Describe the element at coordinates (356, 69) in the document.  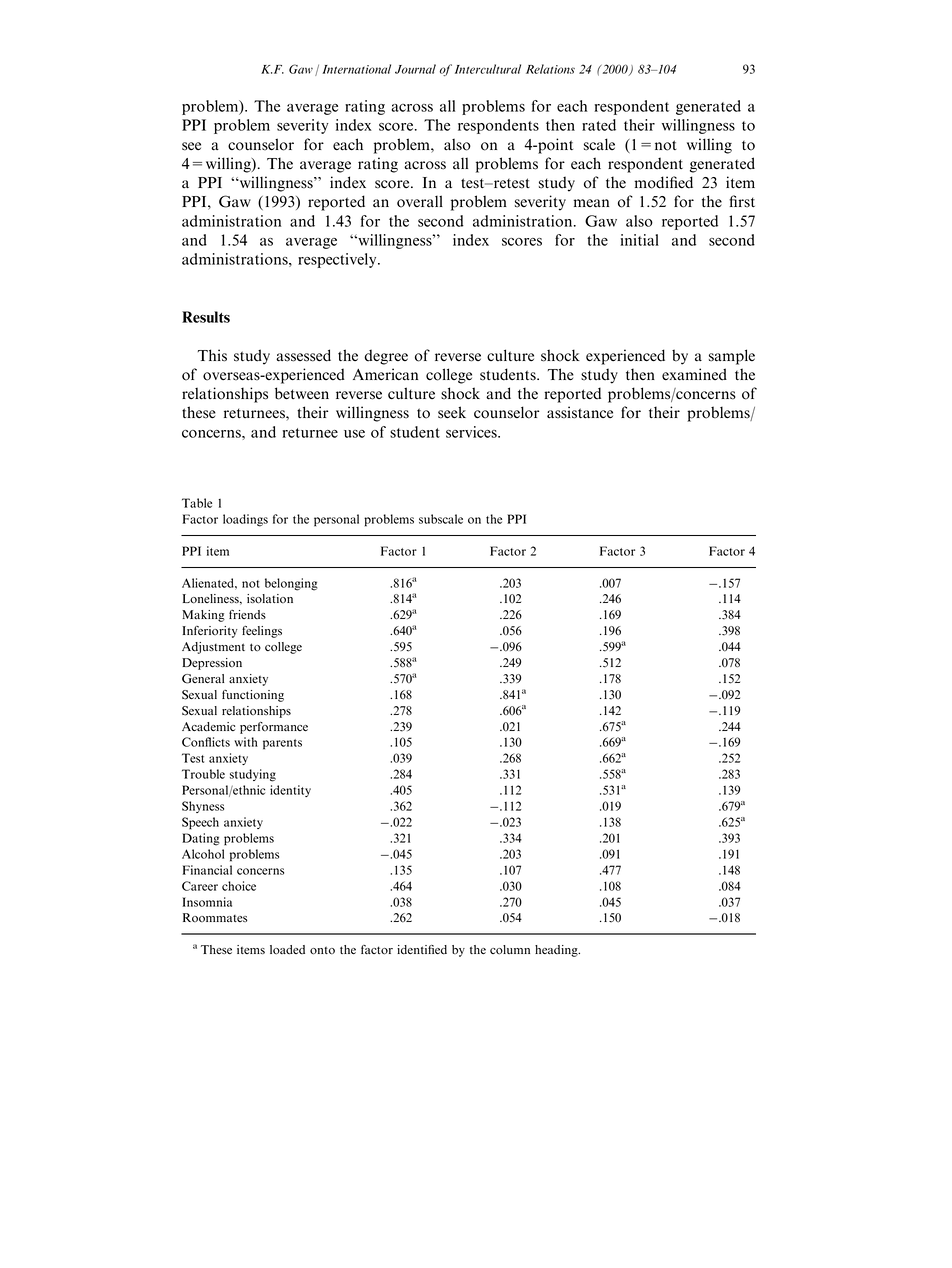
I see `International` at that location.
